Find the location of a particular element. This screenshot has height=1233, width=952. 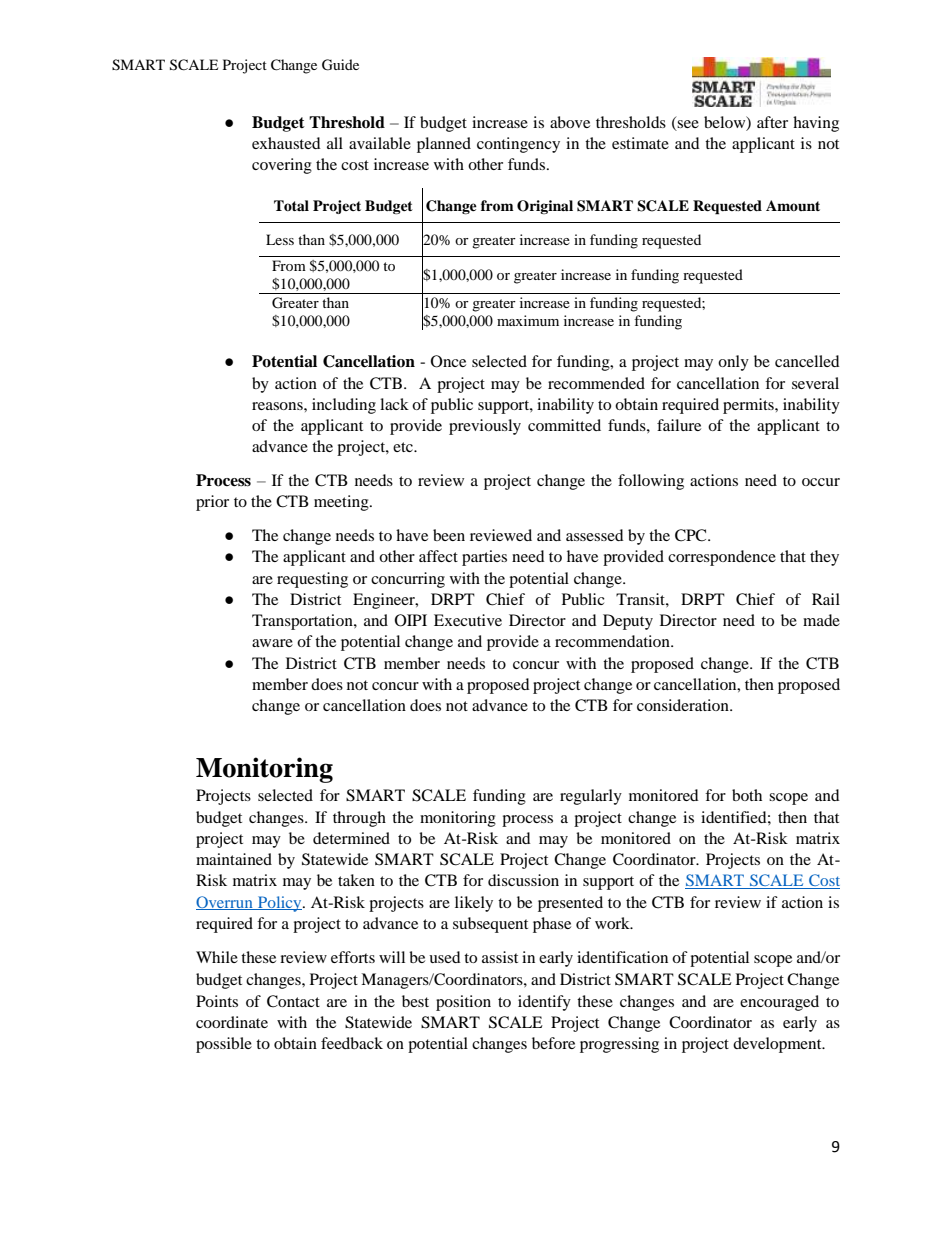

Contact is located at coordinates (293, 1001).
